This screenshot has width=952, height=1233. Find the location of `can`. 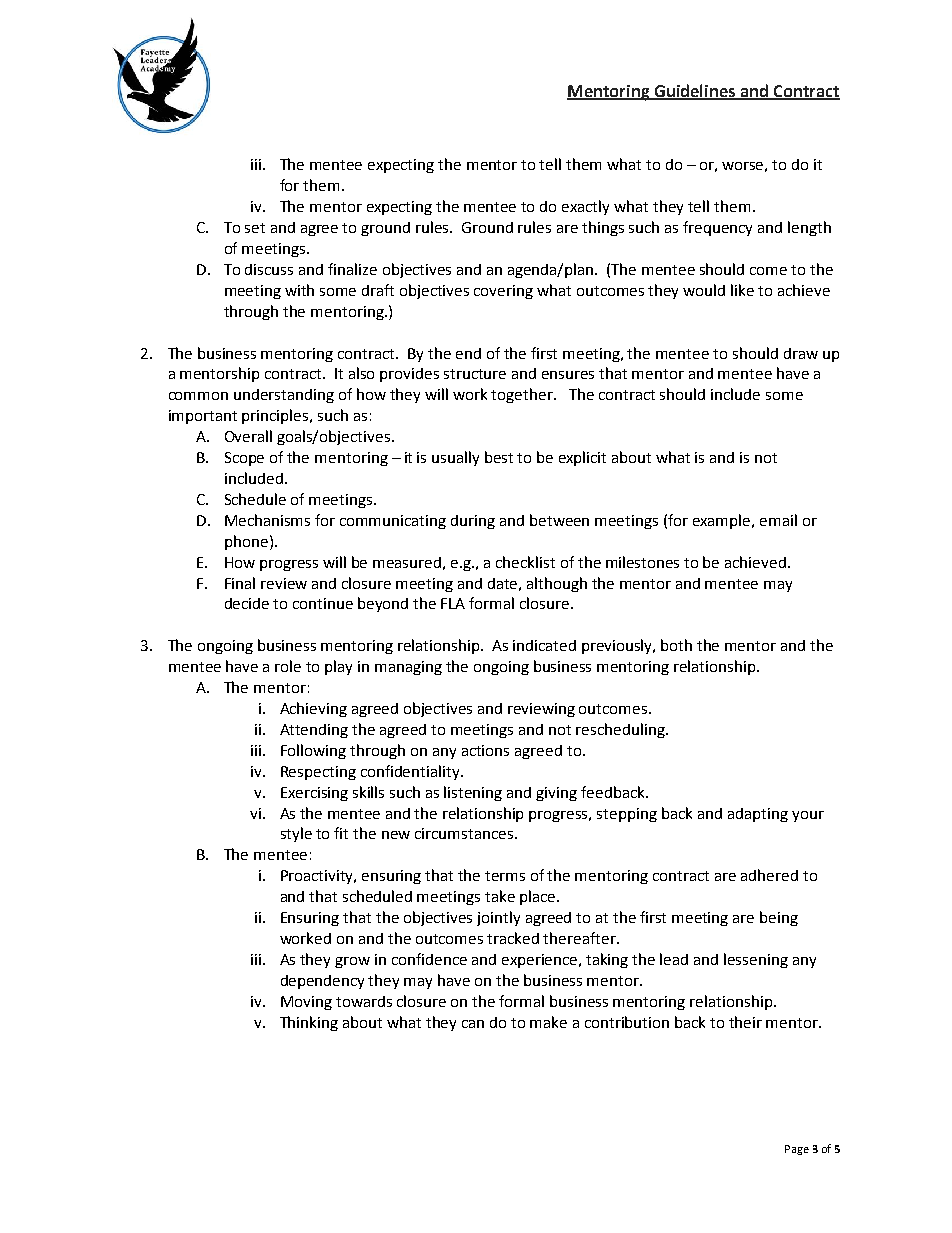

can is located at coordinates (473, 1024).
